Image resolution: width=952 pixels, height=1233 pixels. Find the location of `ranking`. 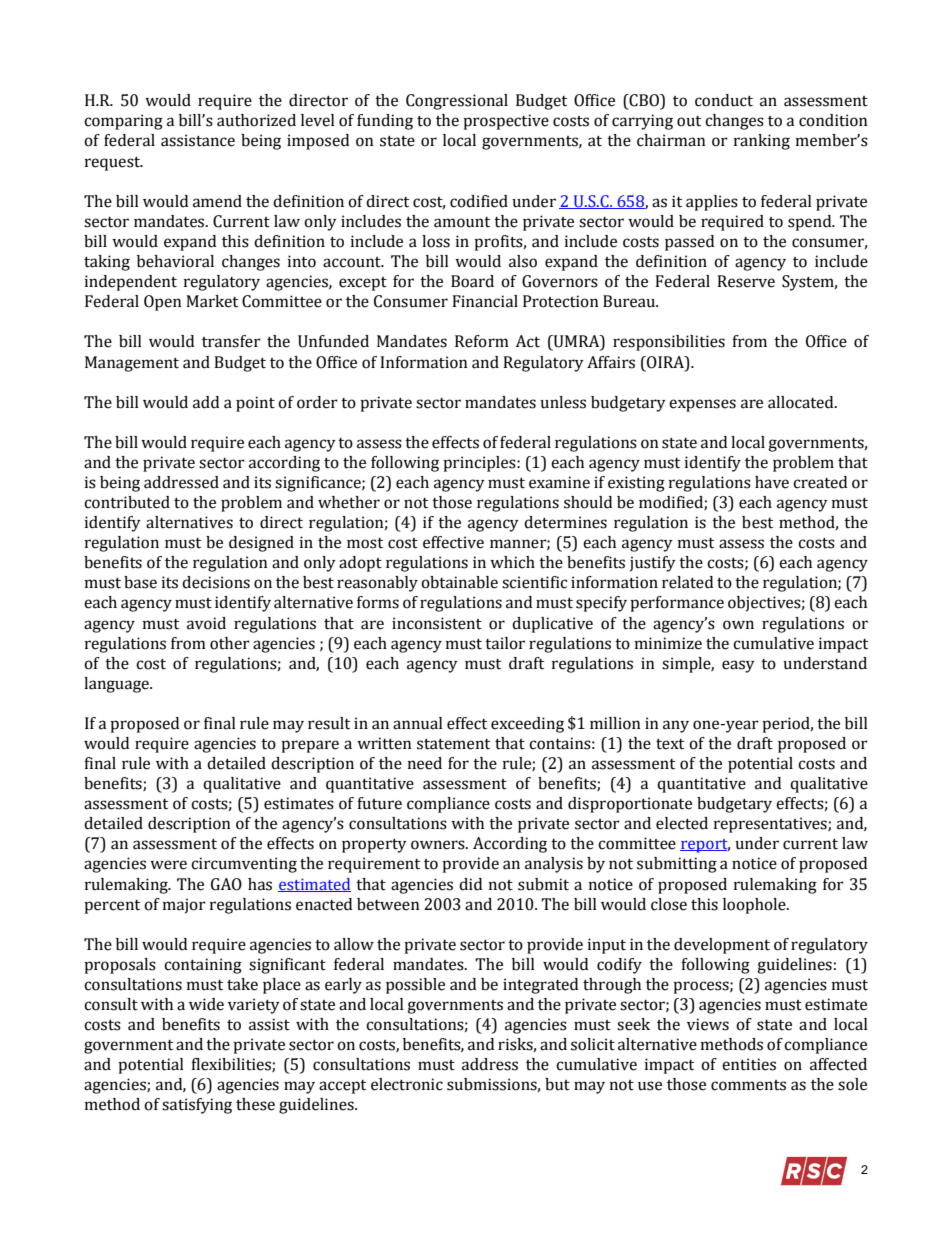

ranking is located at coordinates (762, 142).
